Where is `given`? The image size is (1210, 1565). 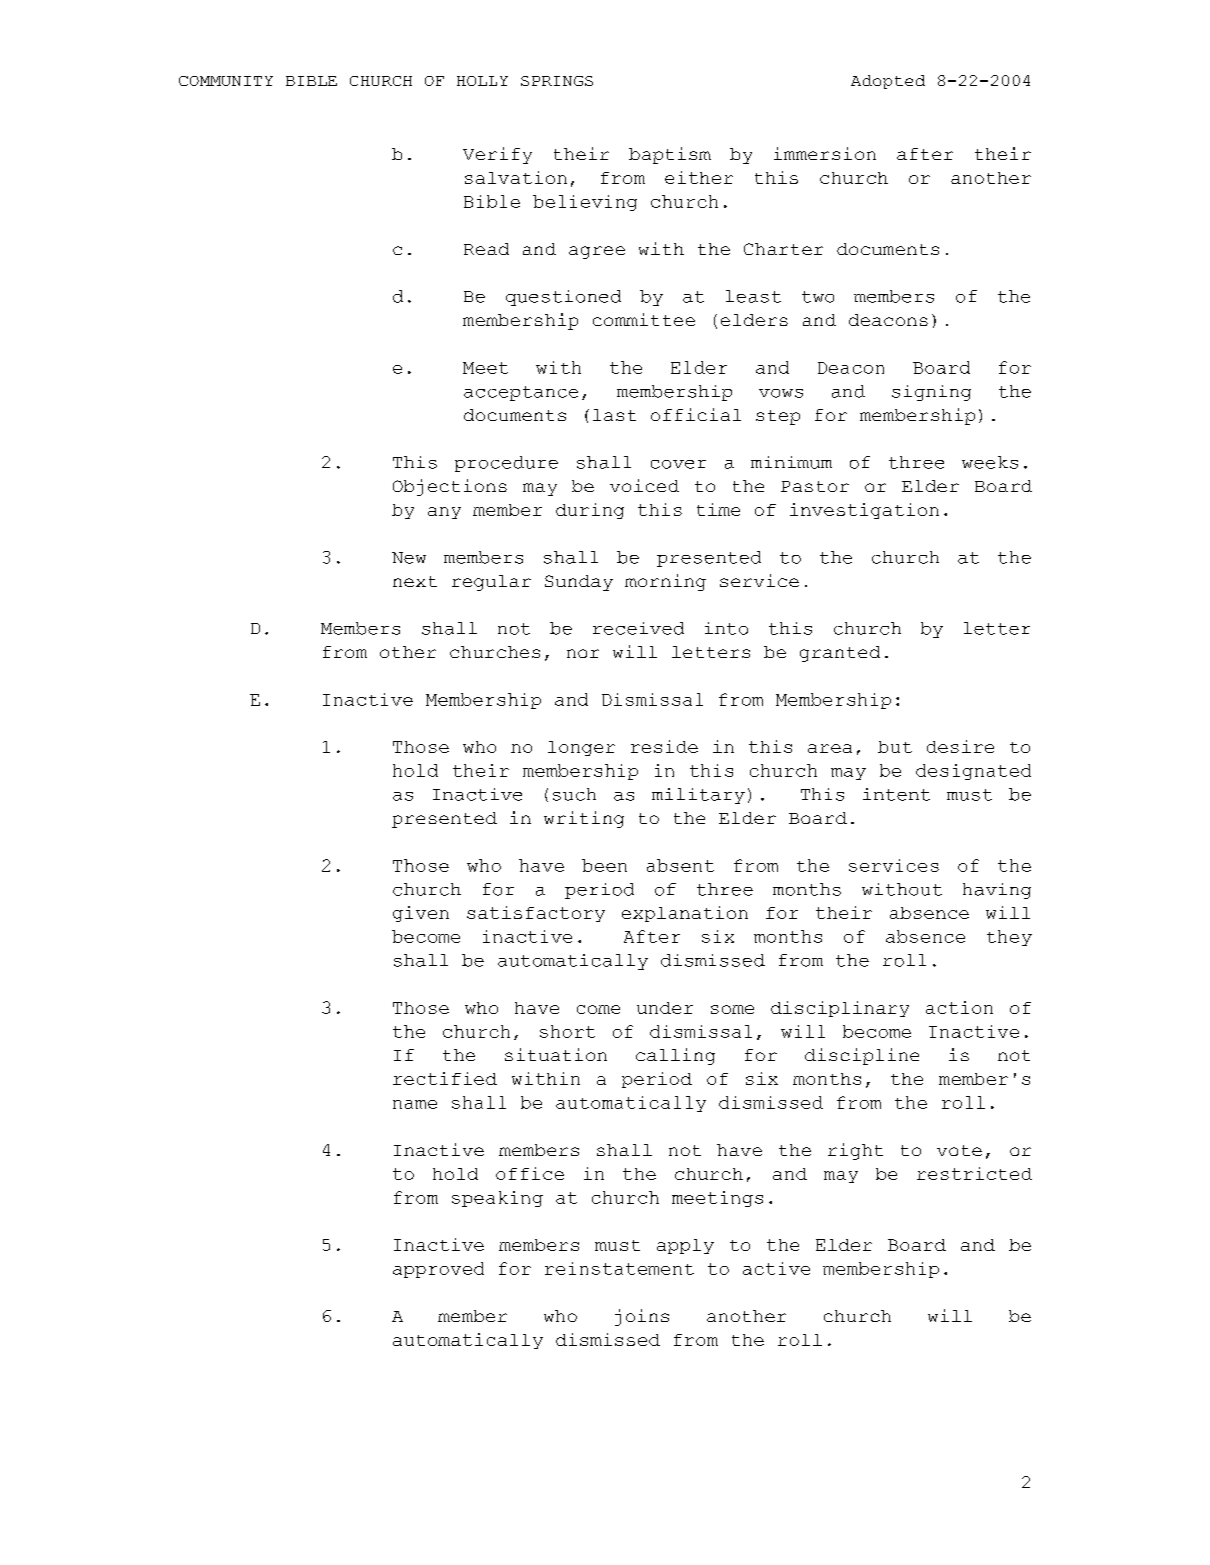 given is located at coordinates (421, 914).
